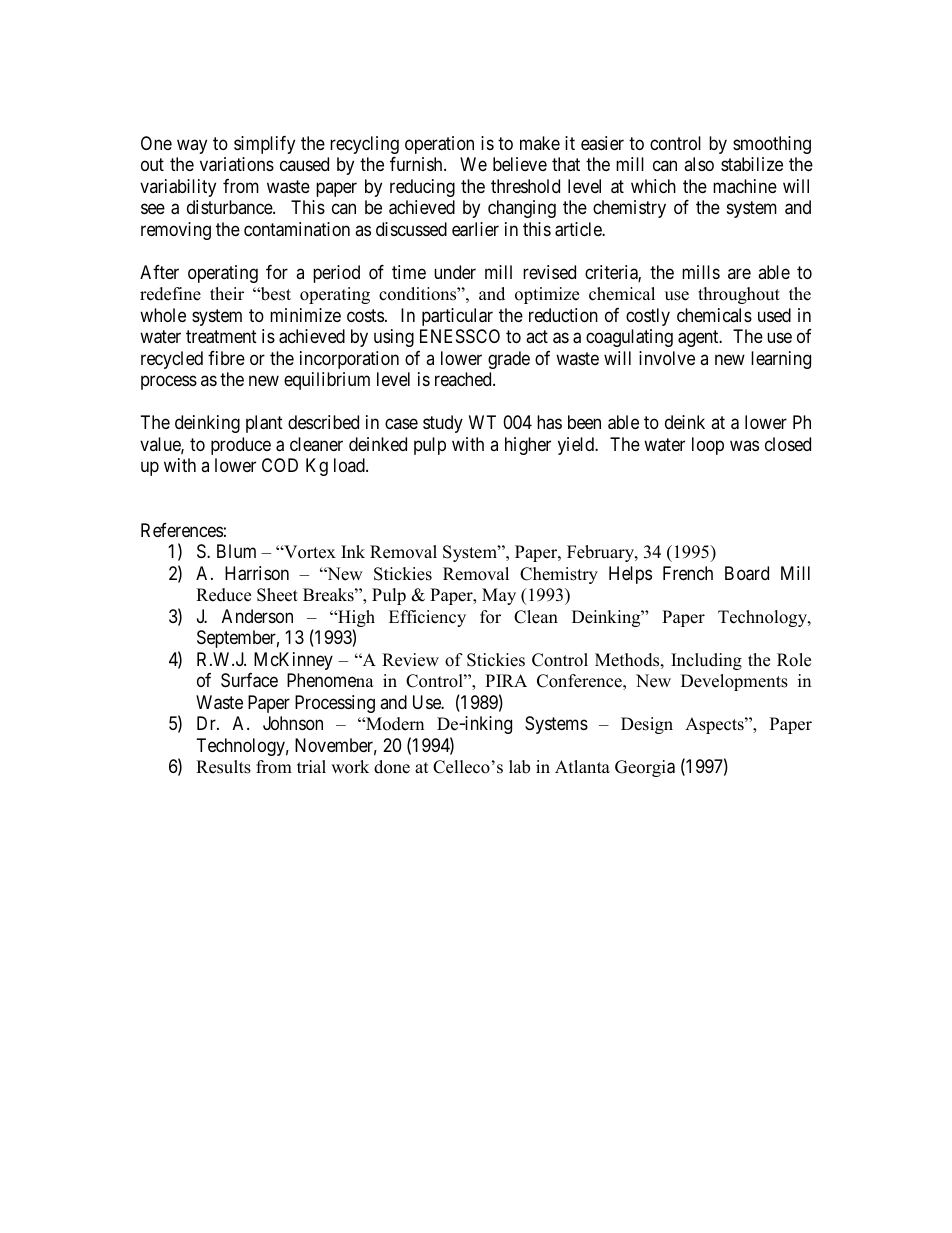  Describe the element at coordinates (223, 767) in the screenshot. I see `Results` at that location.
